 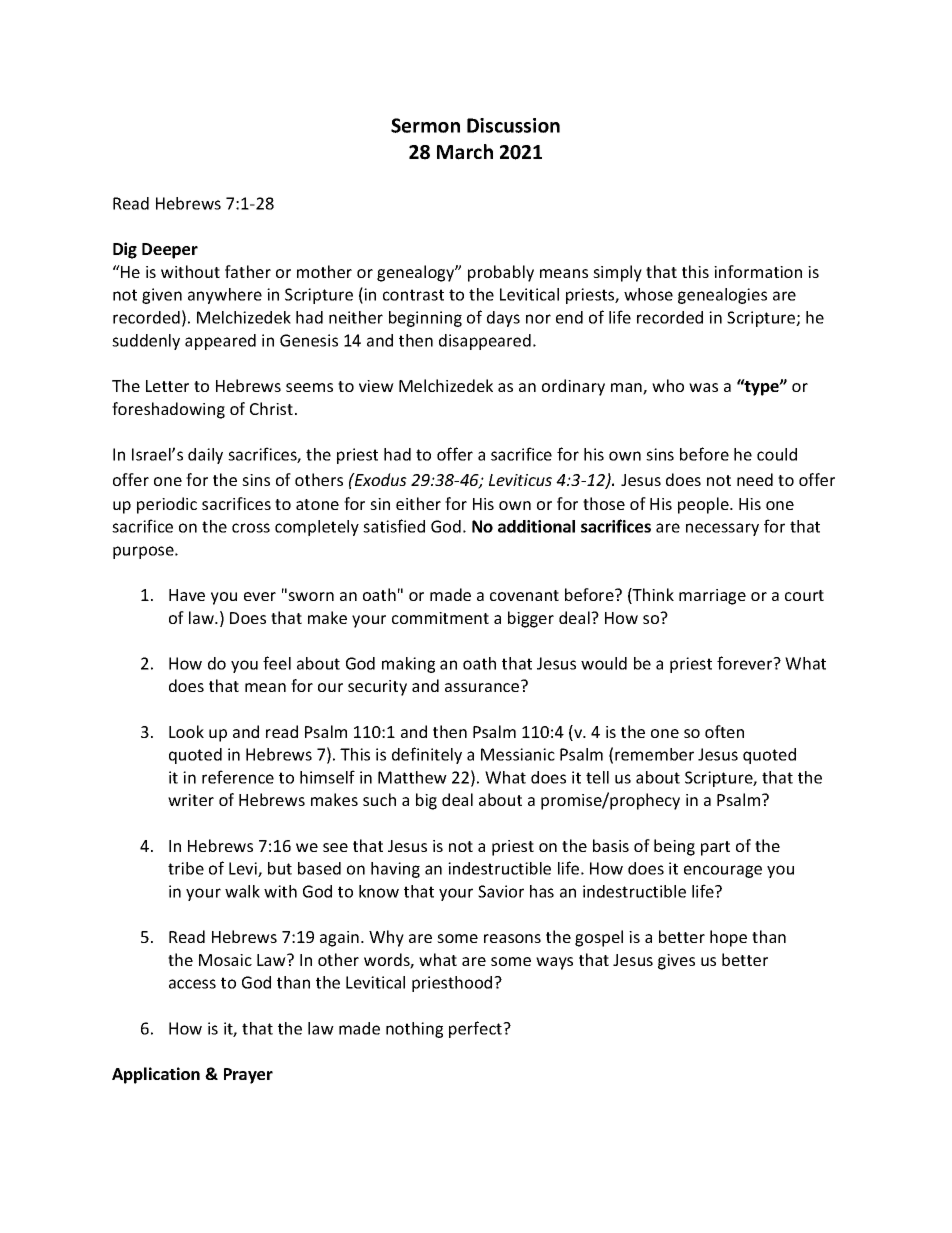 I want to click on information, so click(x=758, y=271).
